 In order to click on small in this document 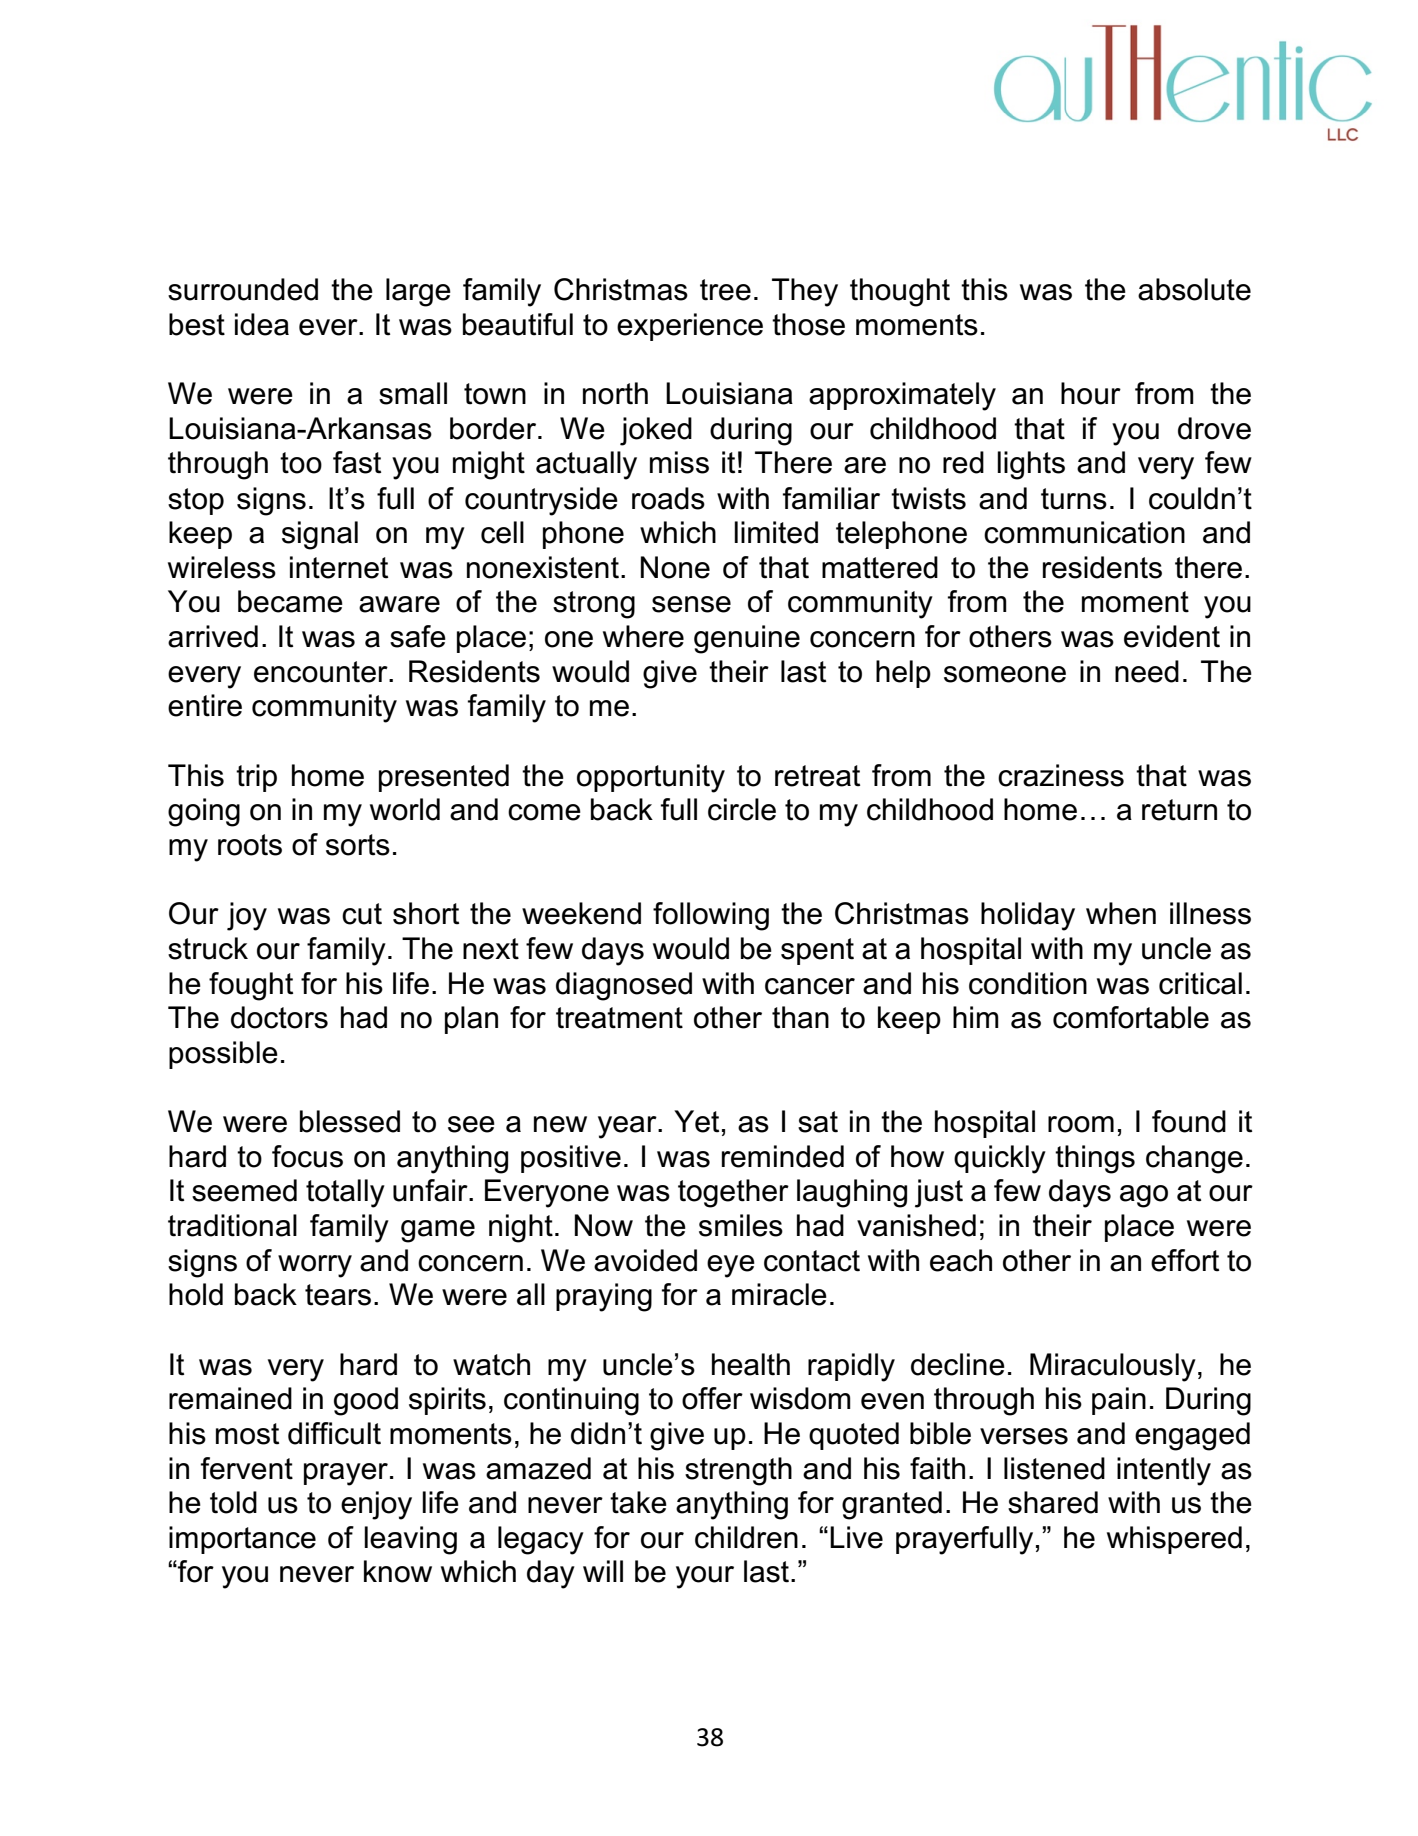, I will do `click(413, 393)`.
